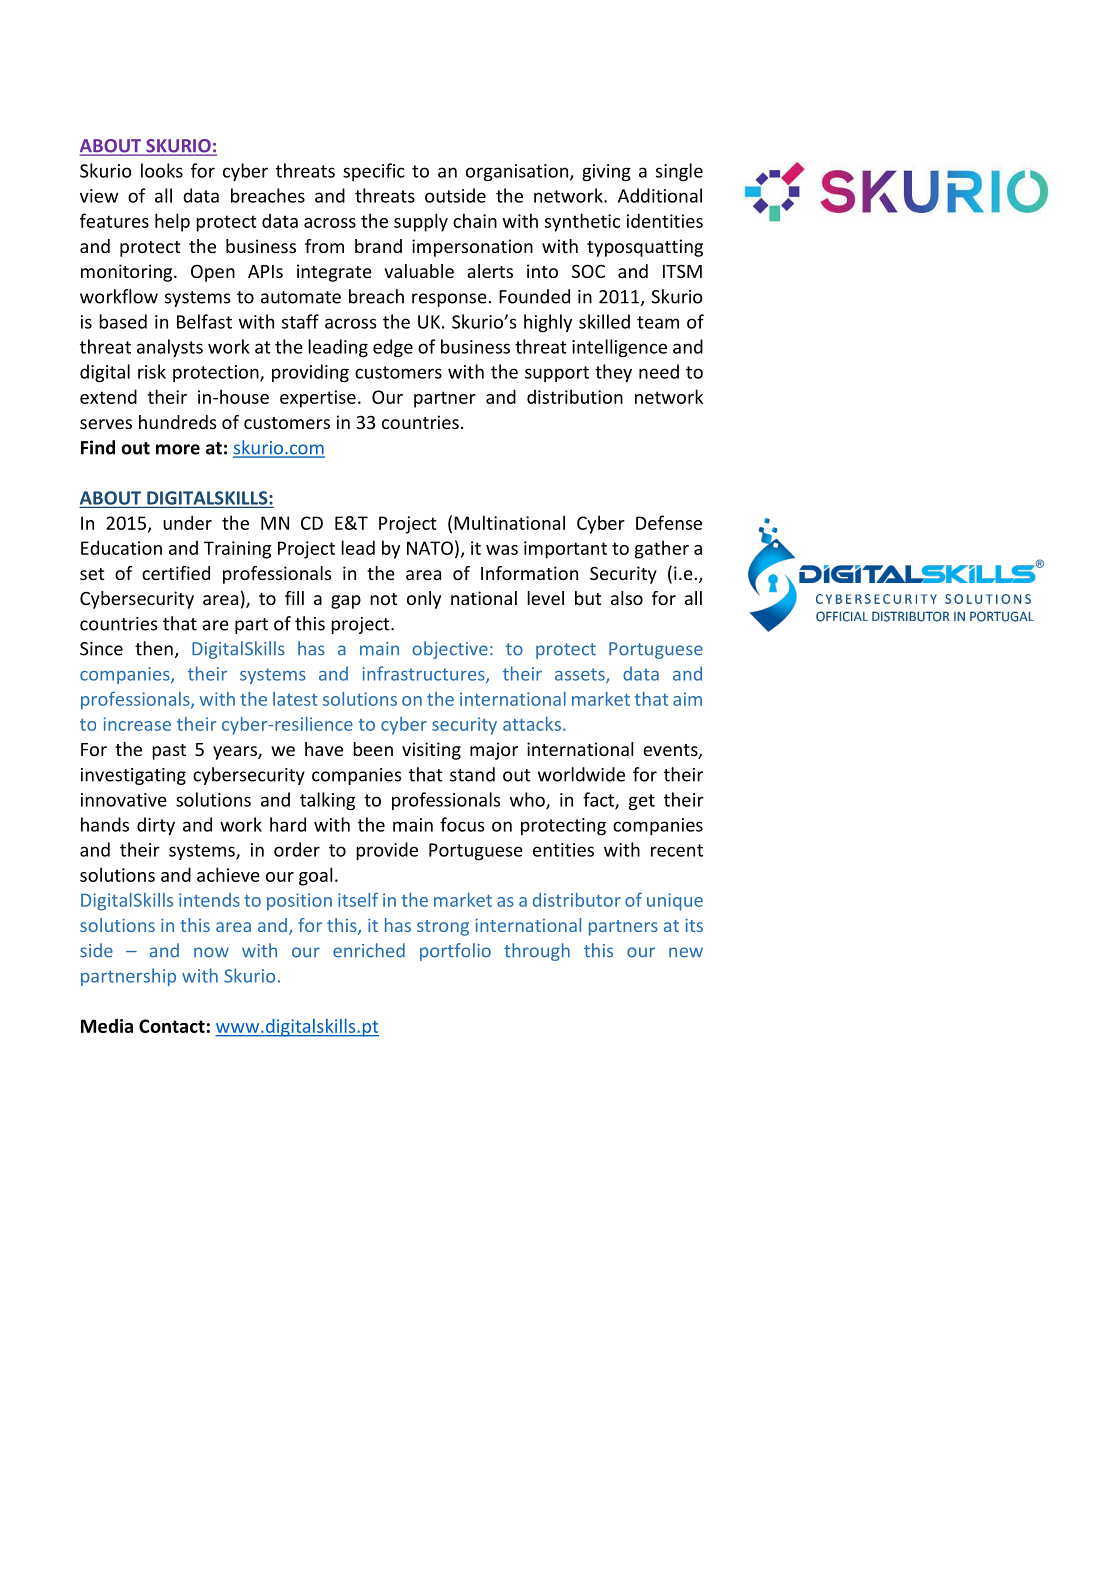  What do you see at coordinates (156, 826) in the document?
I see `dirty` at bounding box center [156, 826].
